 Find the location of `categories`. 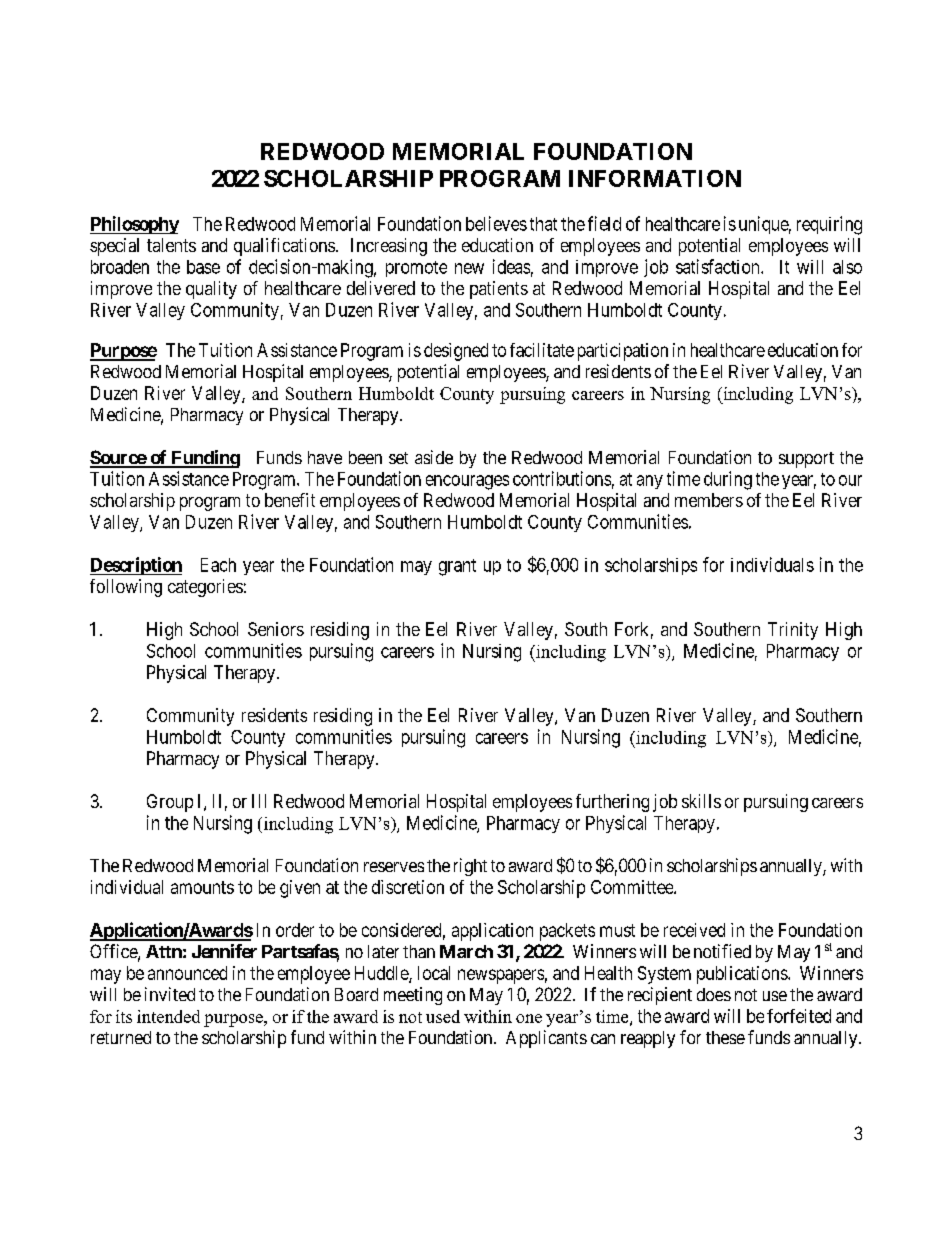

categories is located at coordinates (205, 588).
